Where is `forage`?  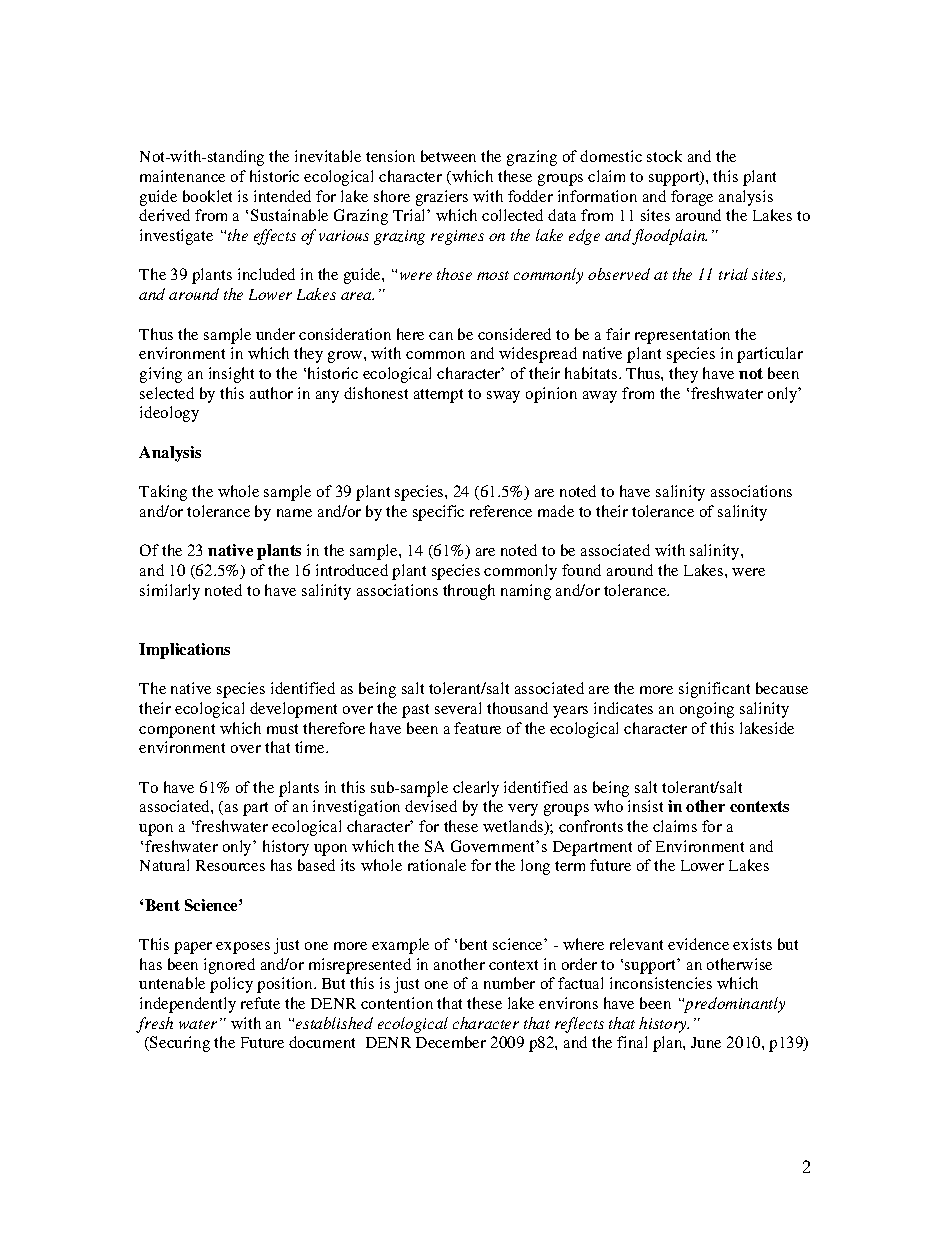 forage is located at coordinates (692, 198).
